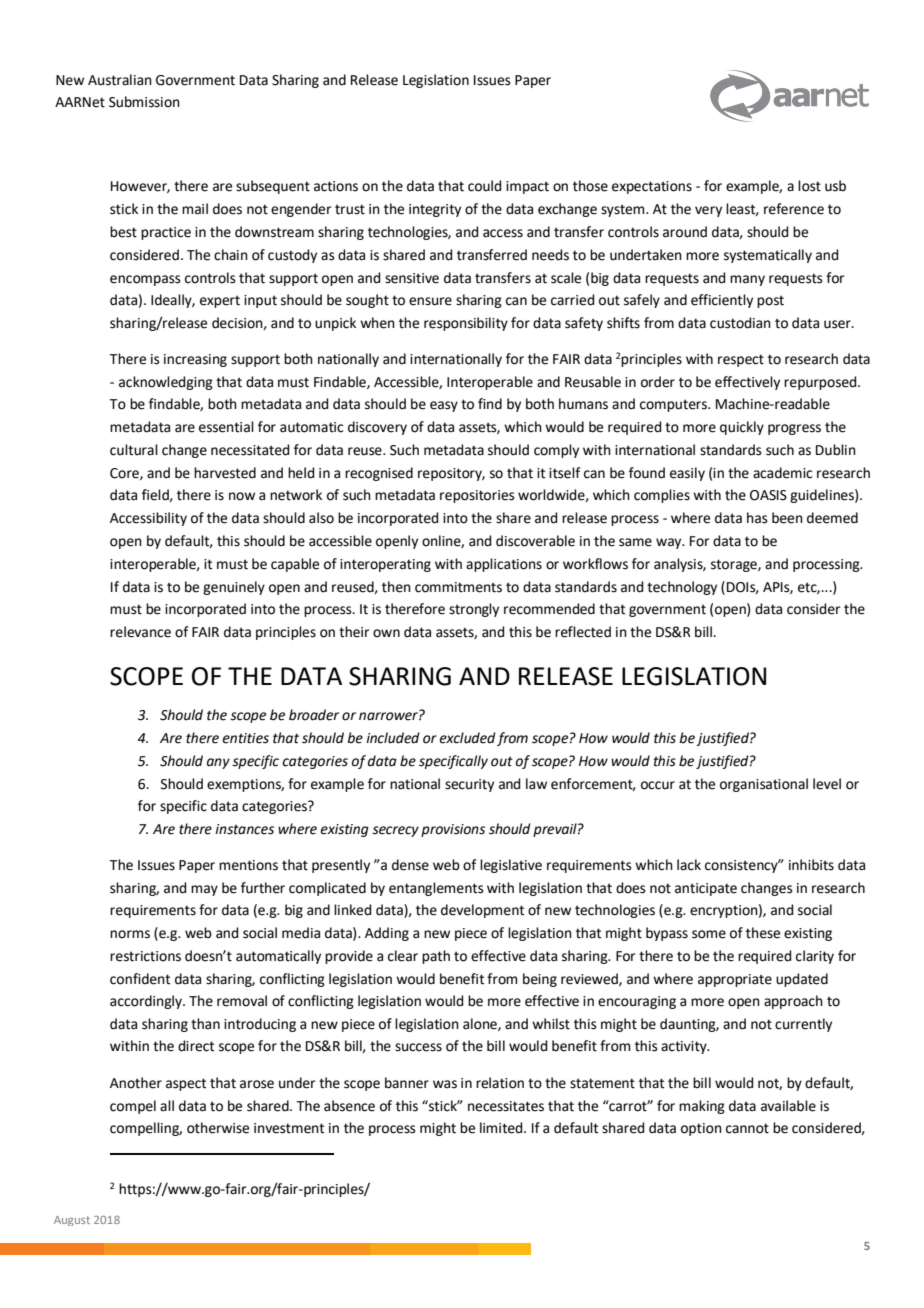 This page has height=1308, width=924. Describe the element at coordinates (809, 186) in the page. I see `lost` at that location.
